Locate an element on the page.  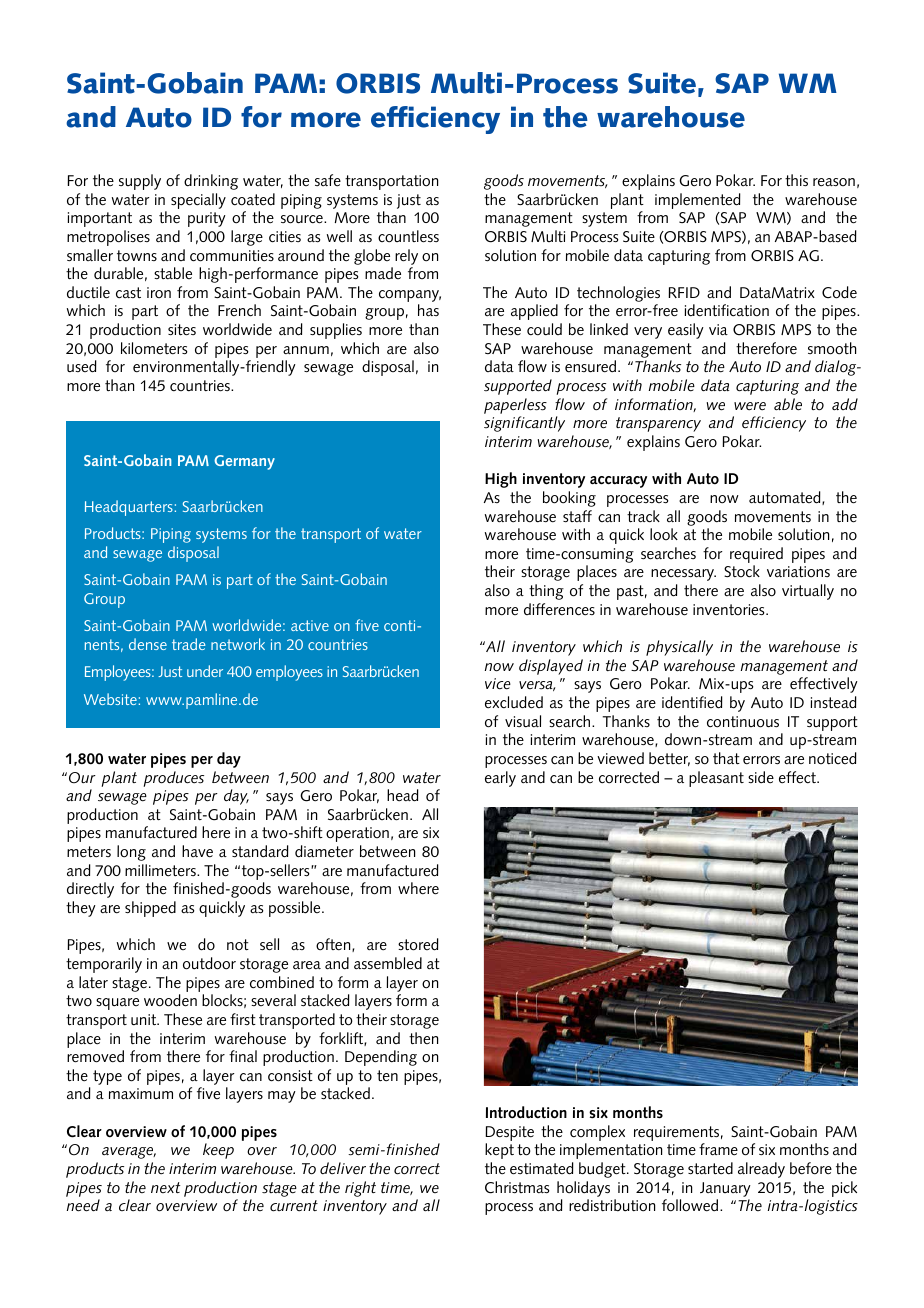
under is located at coordinates (205, 671).
